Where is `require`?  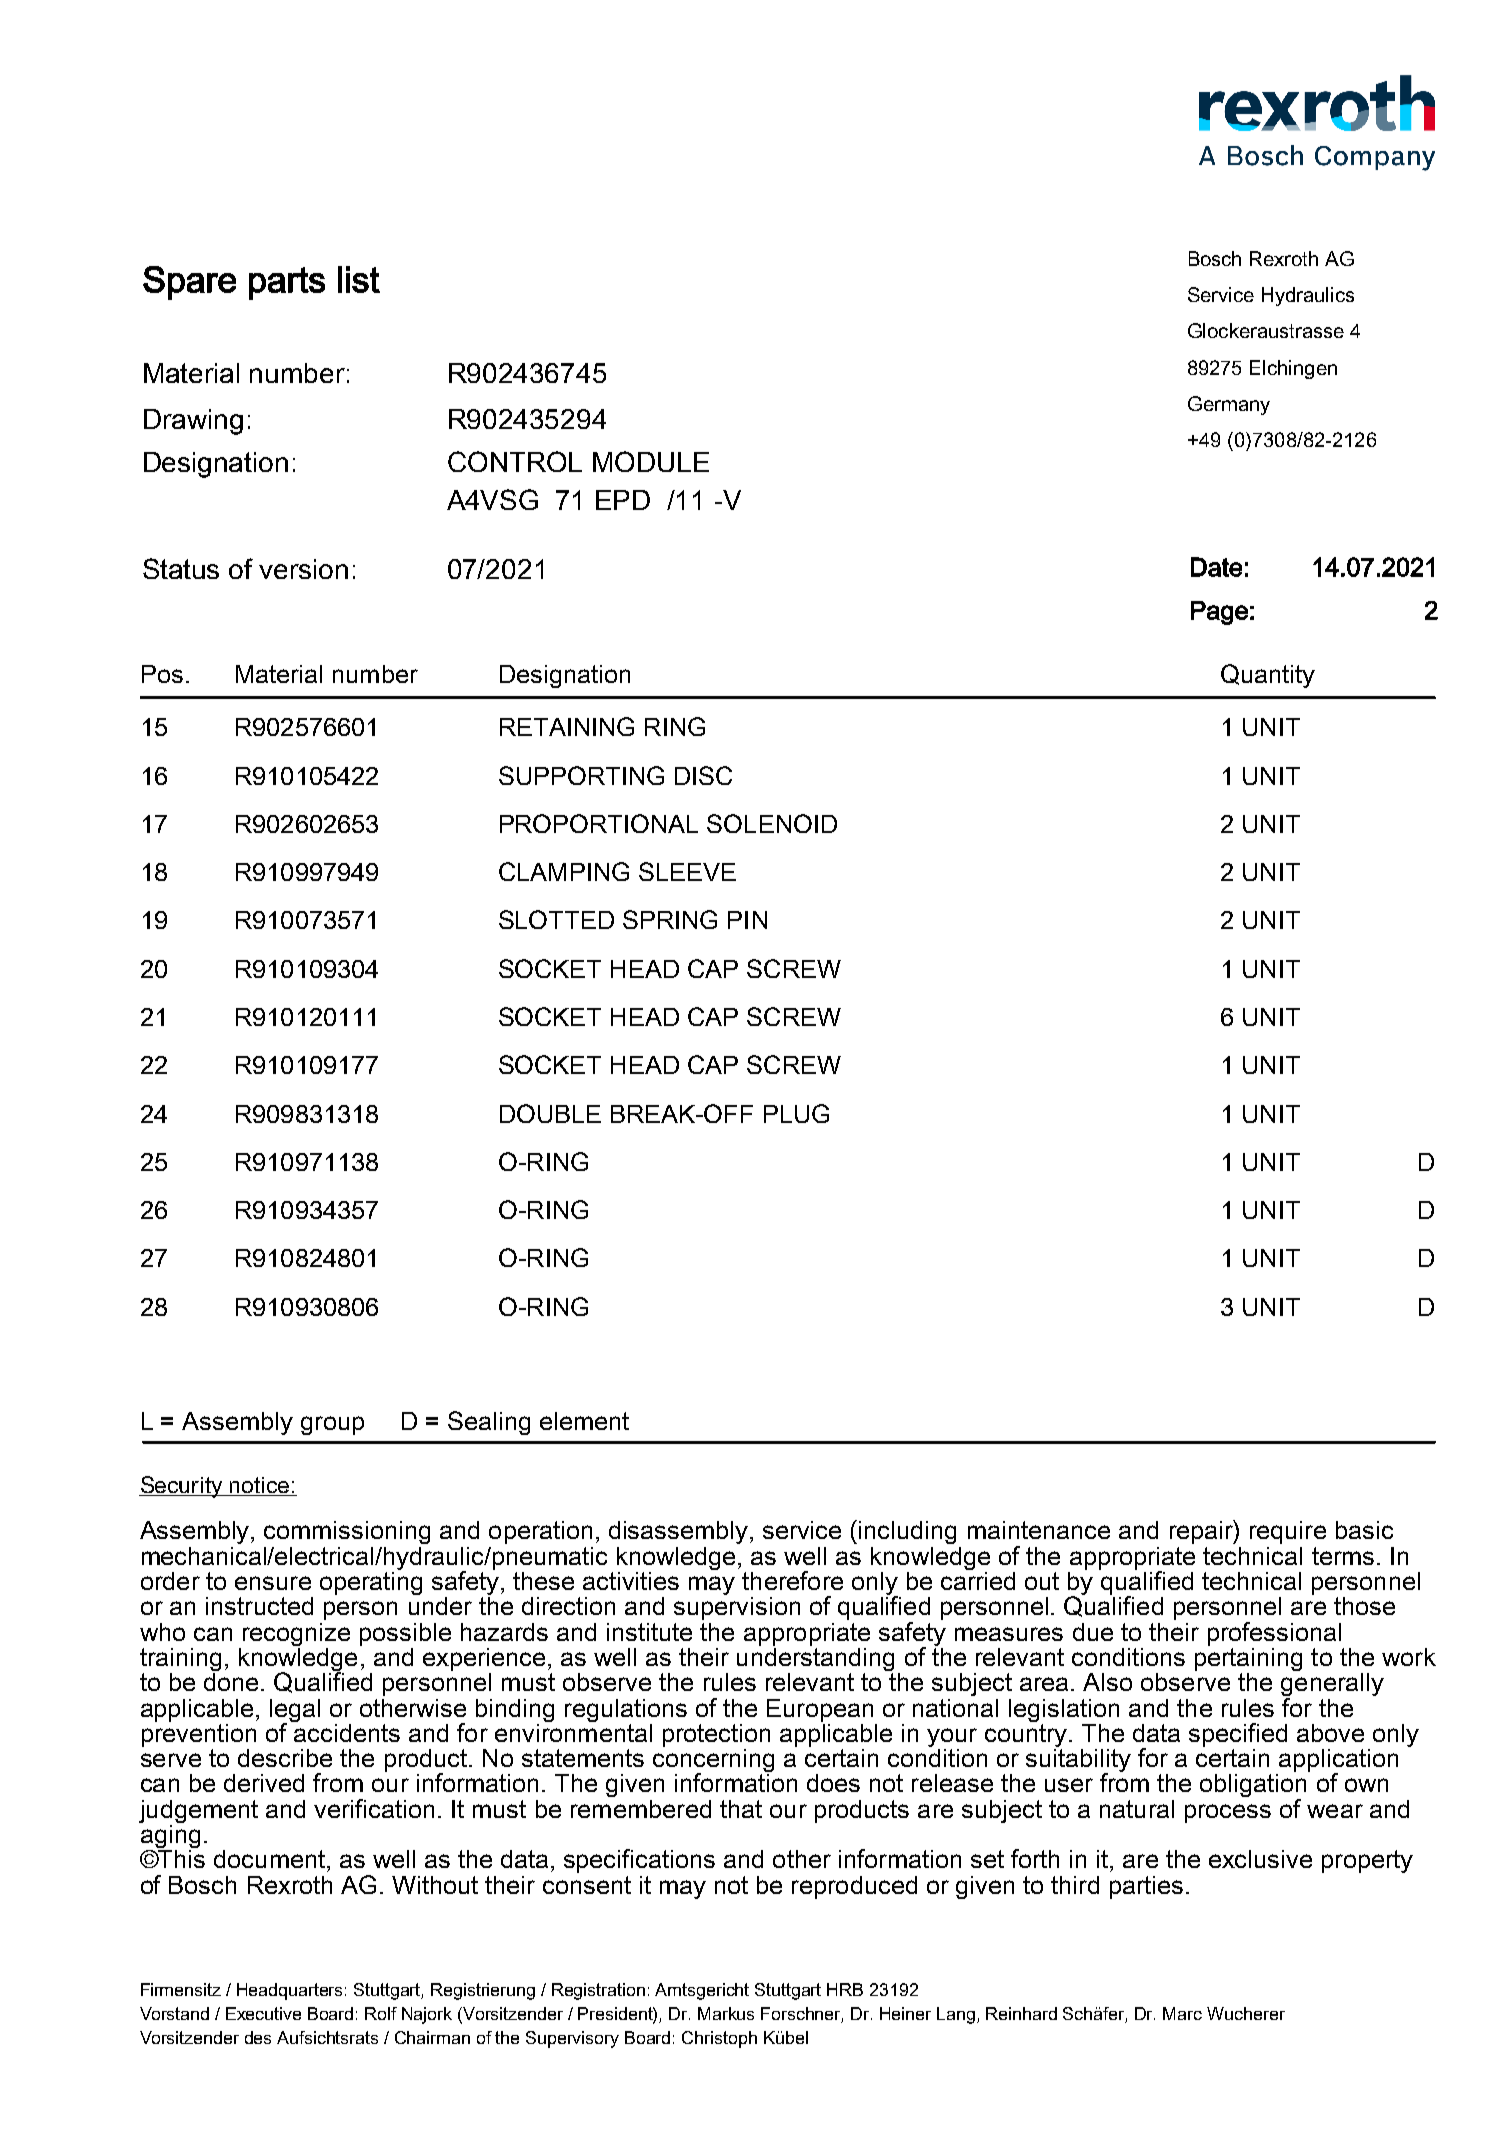 require is located at coordinates (1288, 1532).
